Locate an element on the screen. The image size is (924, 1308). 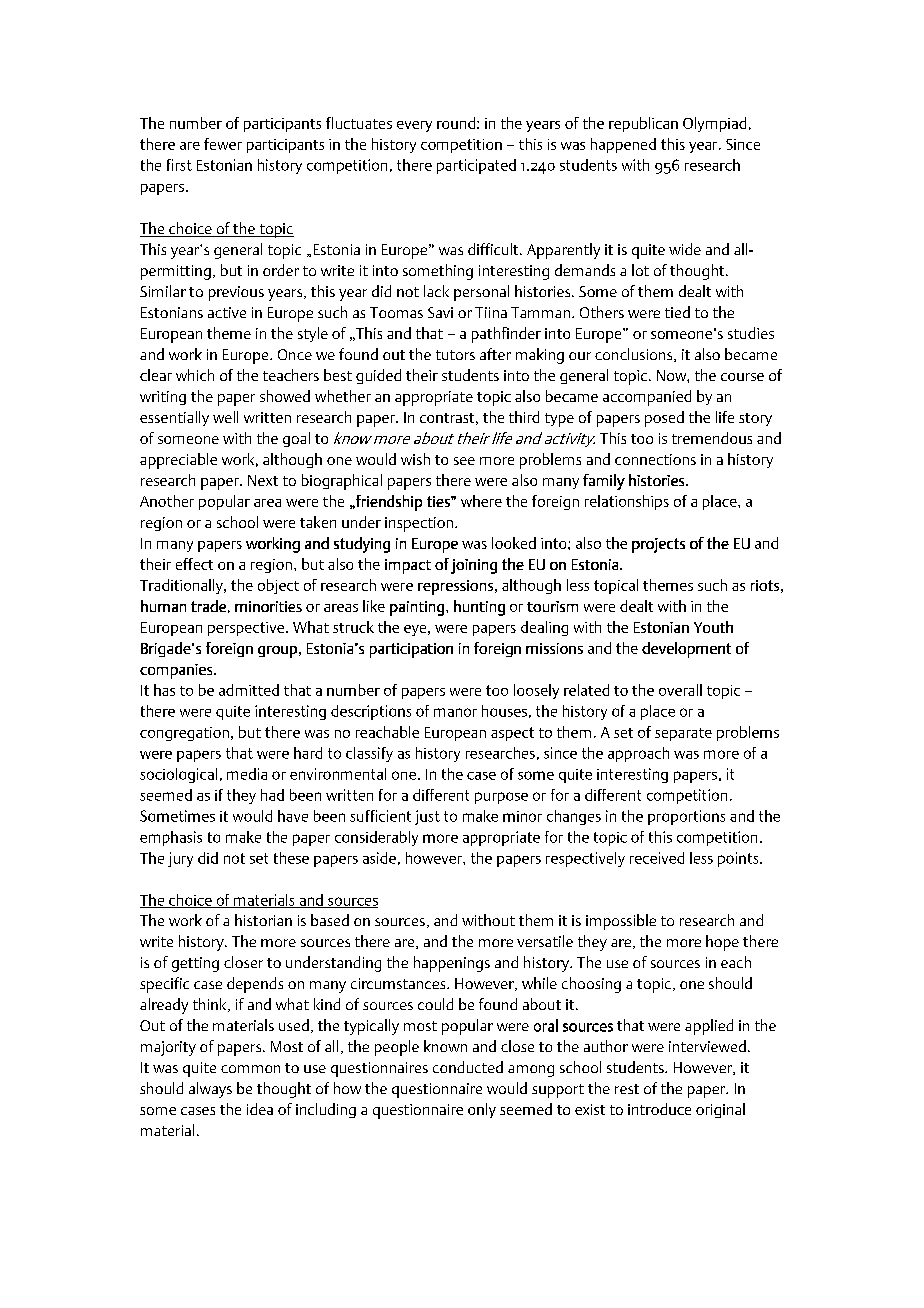
perspective is located at coordinates (247, 629).
